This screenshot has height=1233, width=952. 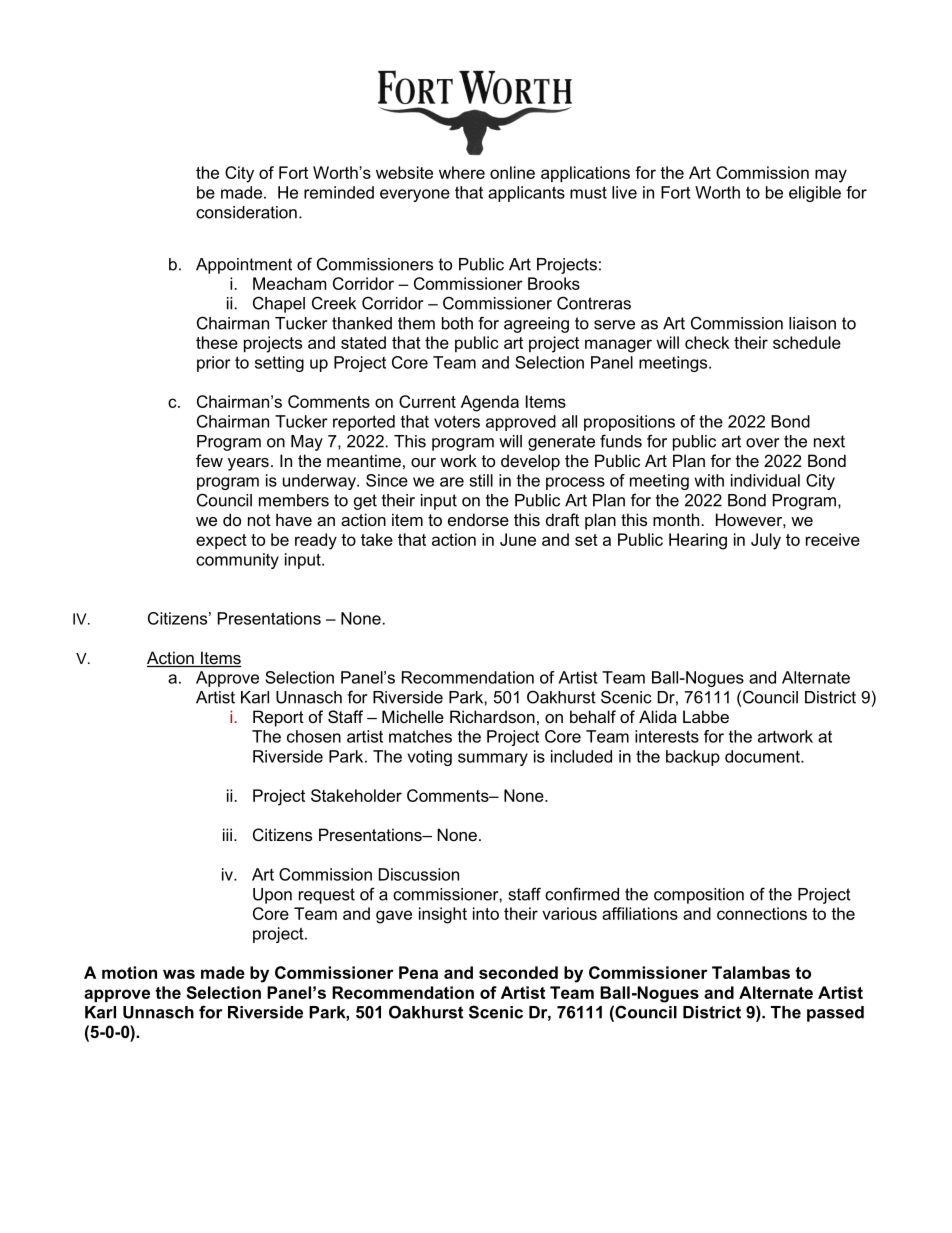 What do you see at coordinates (518, 539) in the screenshot?
I see `June` at bounding box center [518, 539].
